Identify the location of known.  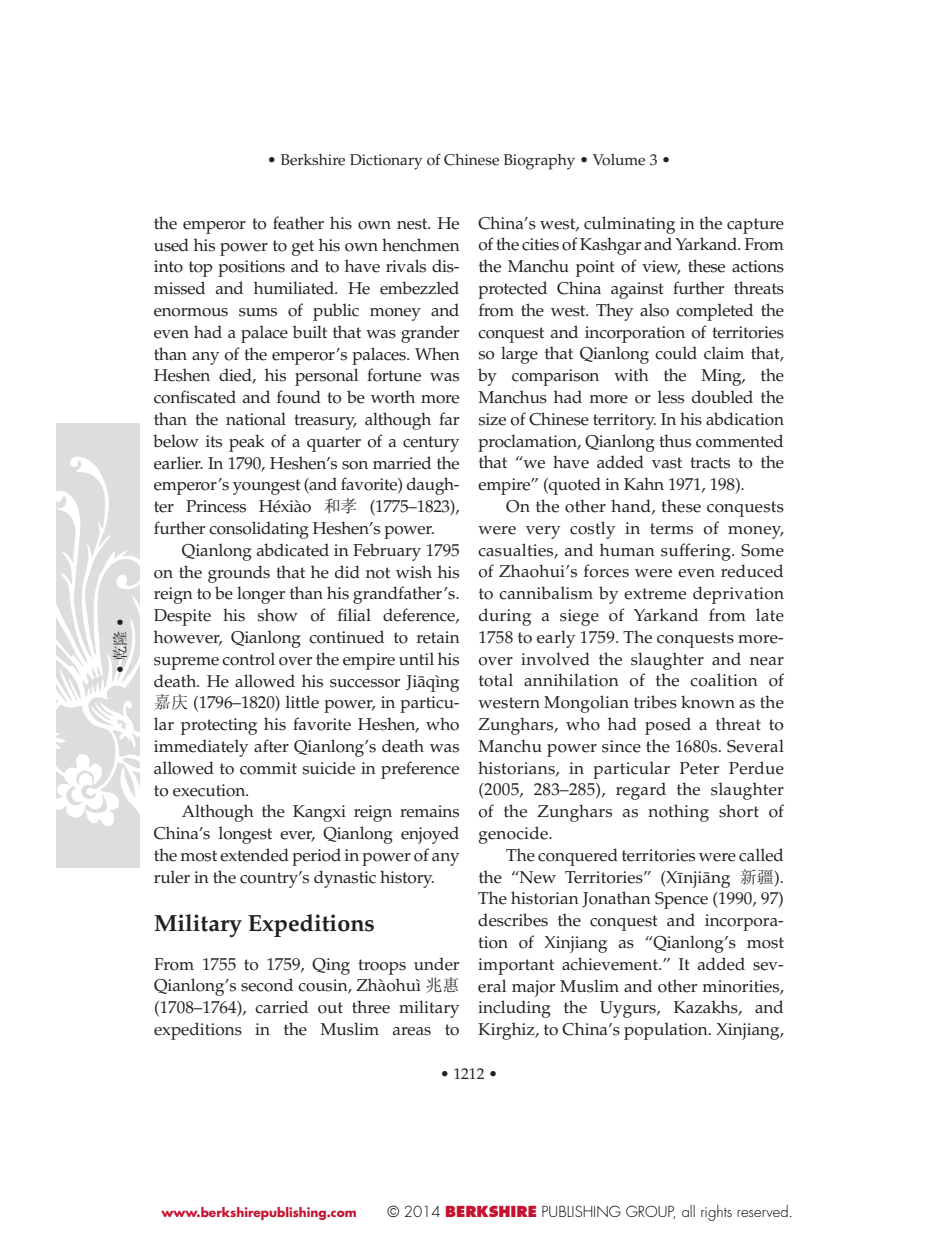
(708, 702).
